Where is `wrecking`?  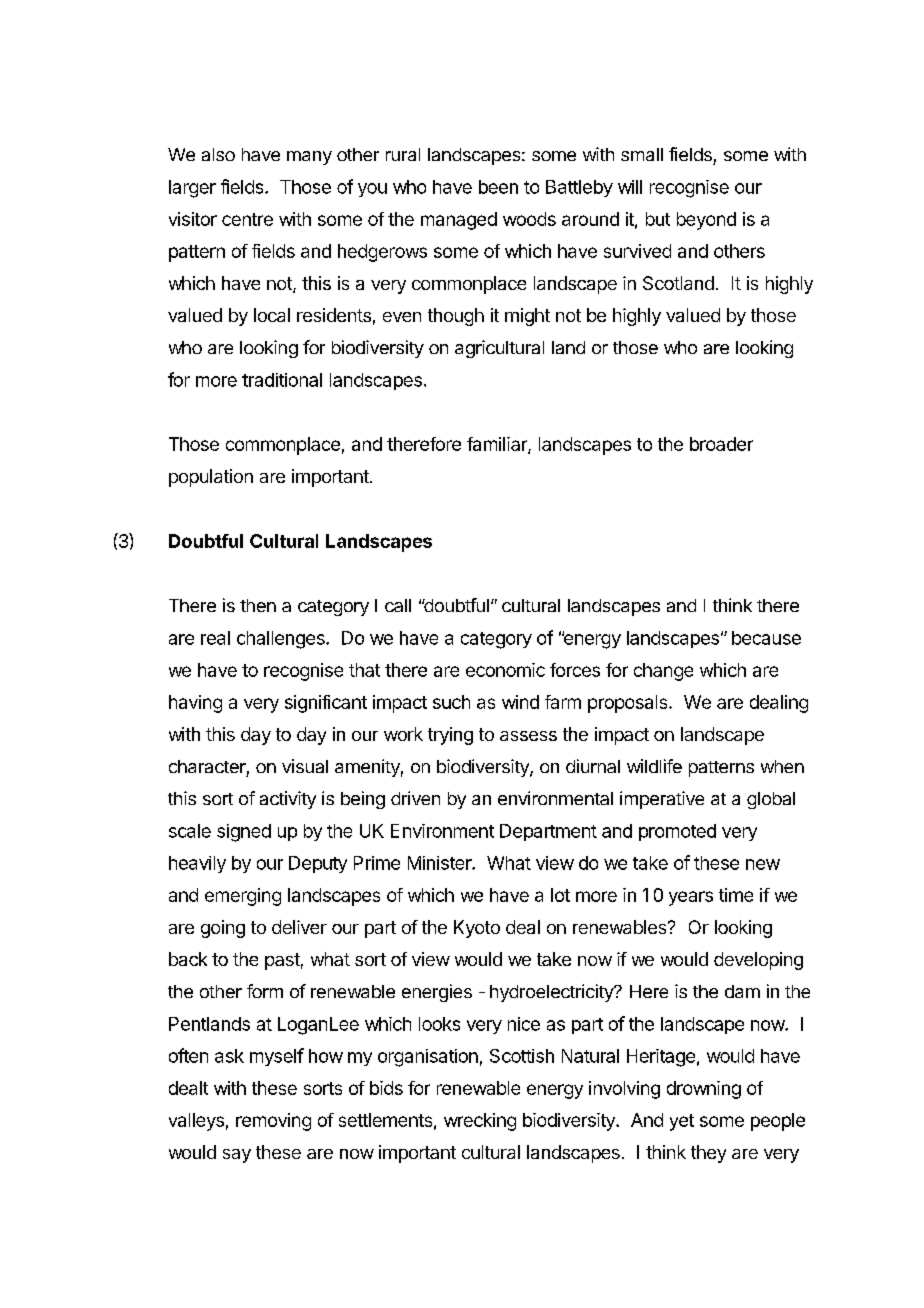
wrecking is located at coordinates (480, 1122).
